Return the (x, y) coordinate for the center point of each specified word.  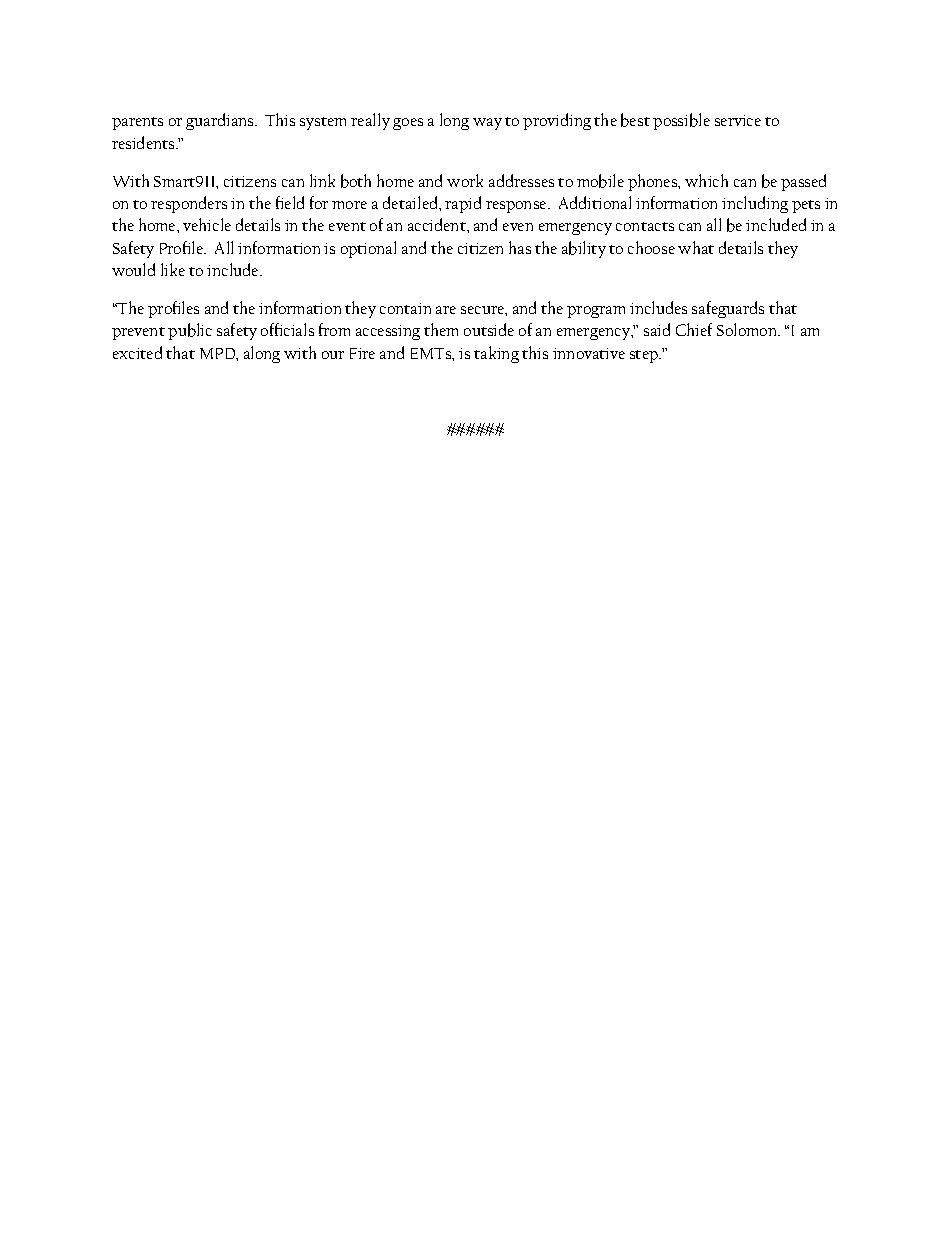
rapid (463, 204)
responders (189, 204)
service (738, 120)
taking (496, 354)
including (755, 204)
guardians (221, 121)
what (696, 247)
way (487, 124)
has (520, 247)
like (173, 269)
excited (137, 352)
